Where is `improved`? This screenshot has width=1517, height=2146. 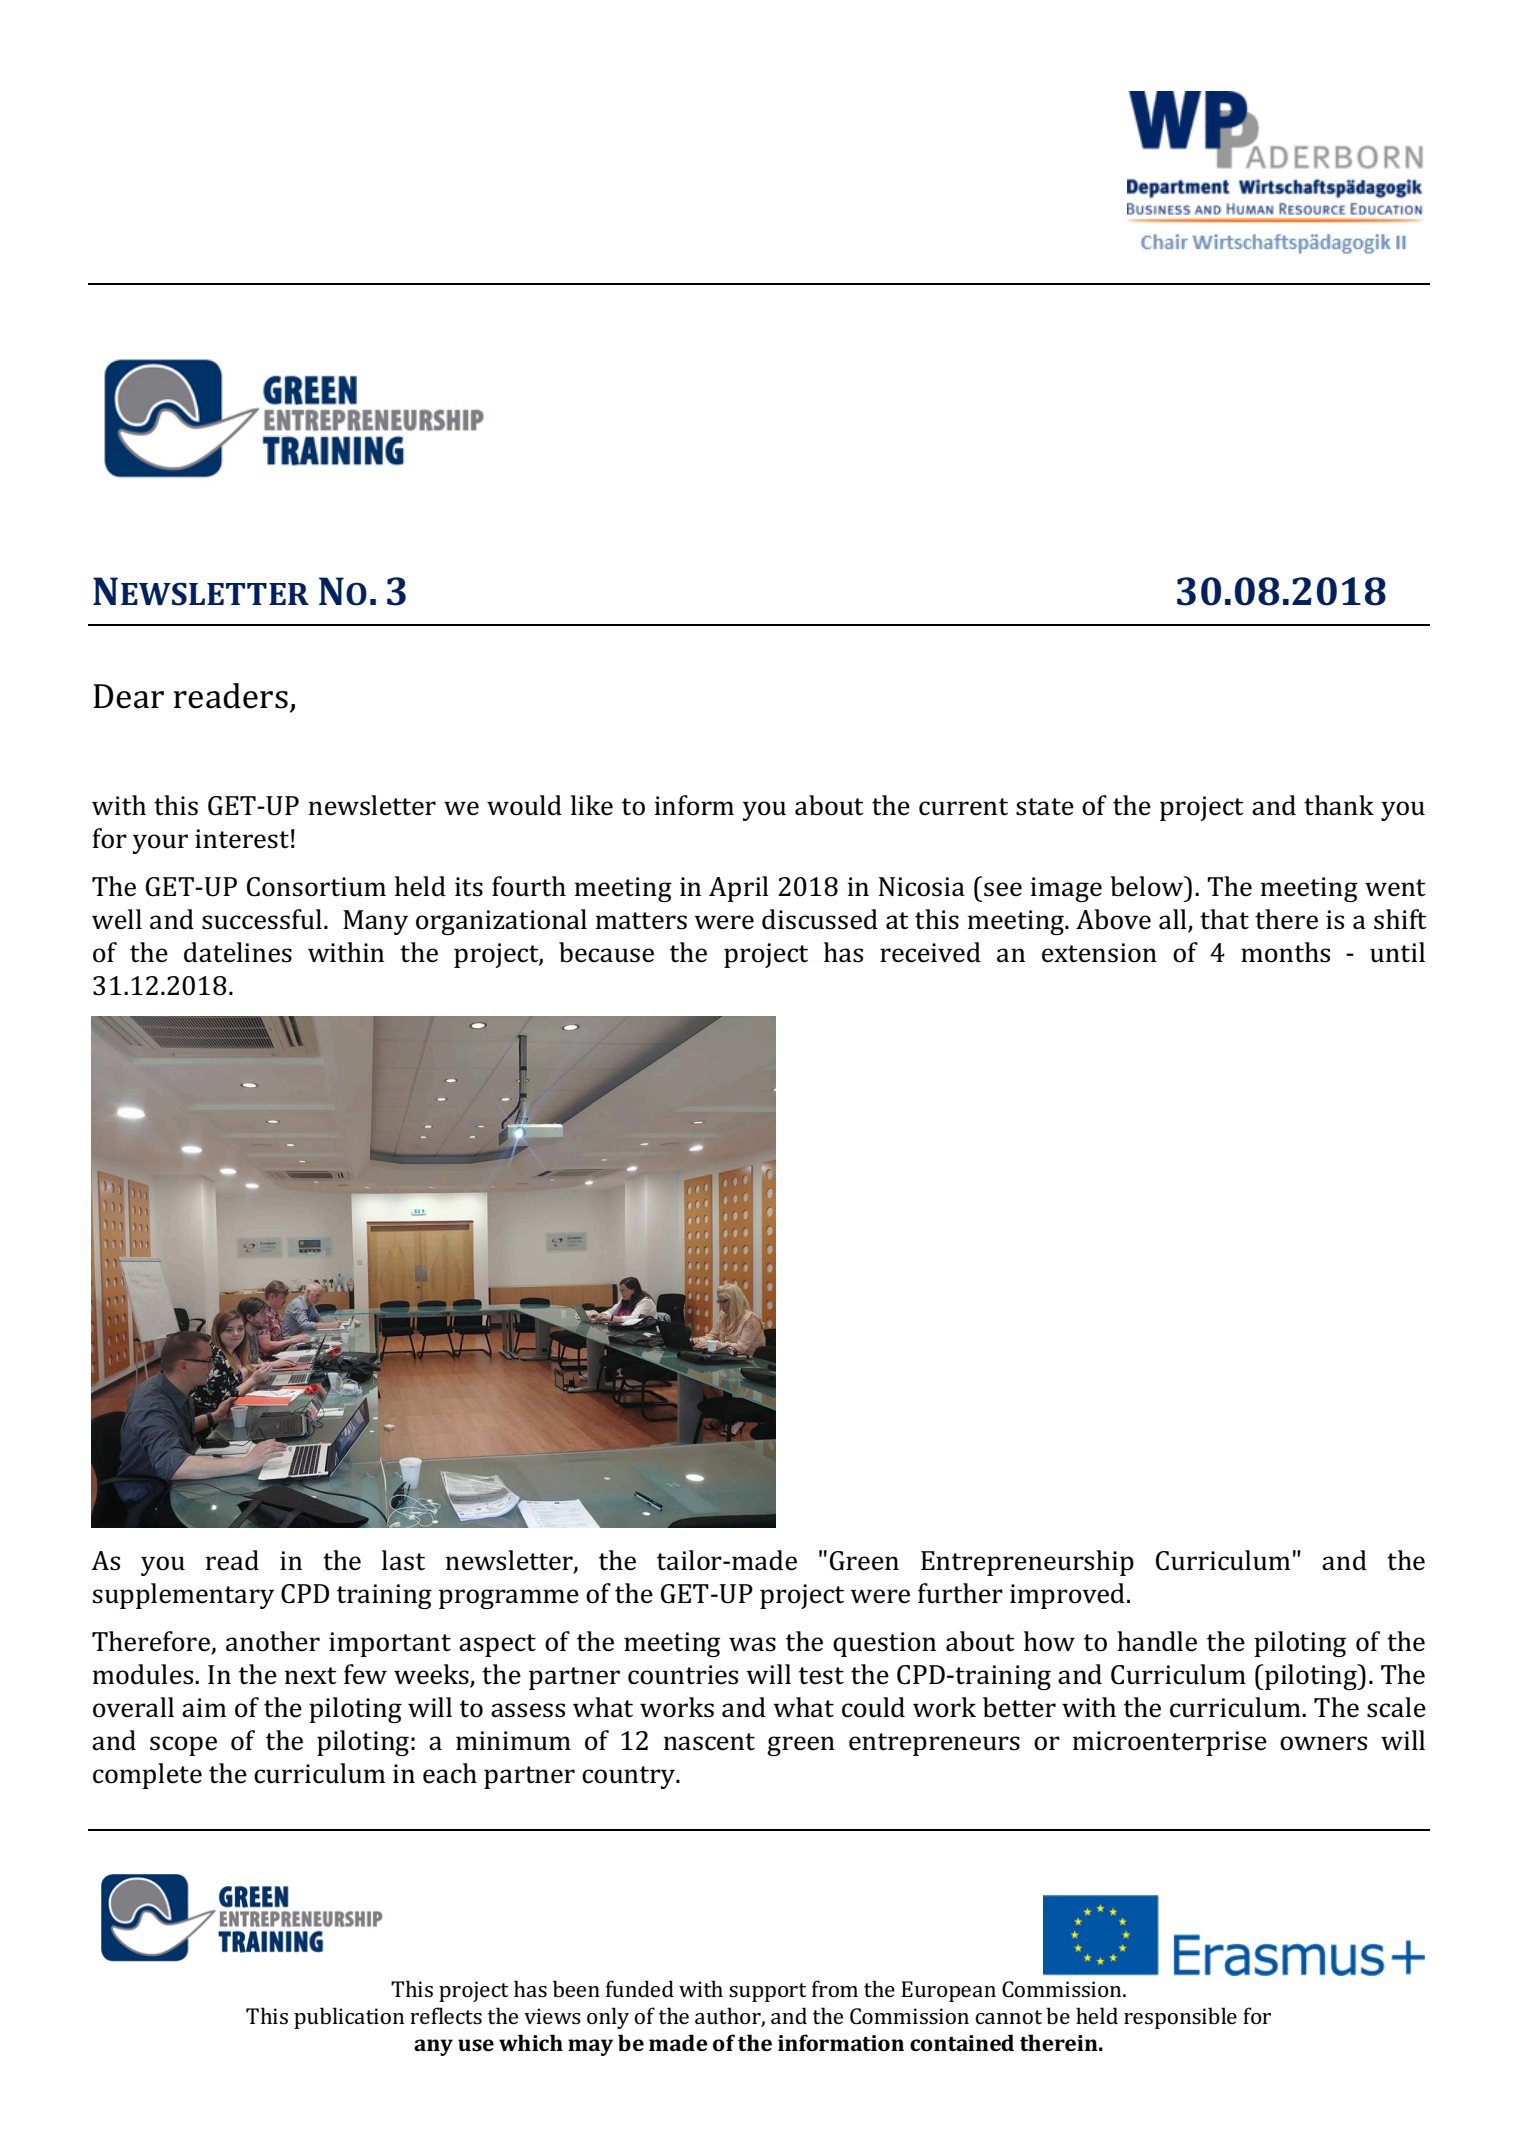 improved is located at coordinates (1067, 1596).
